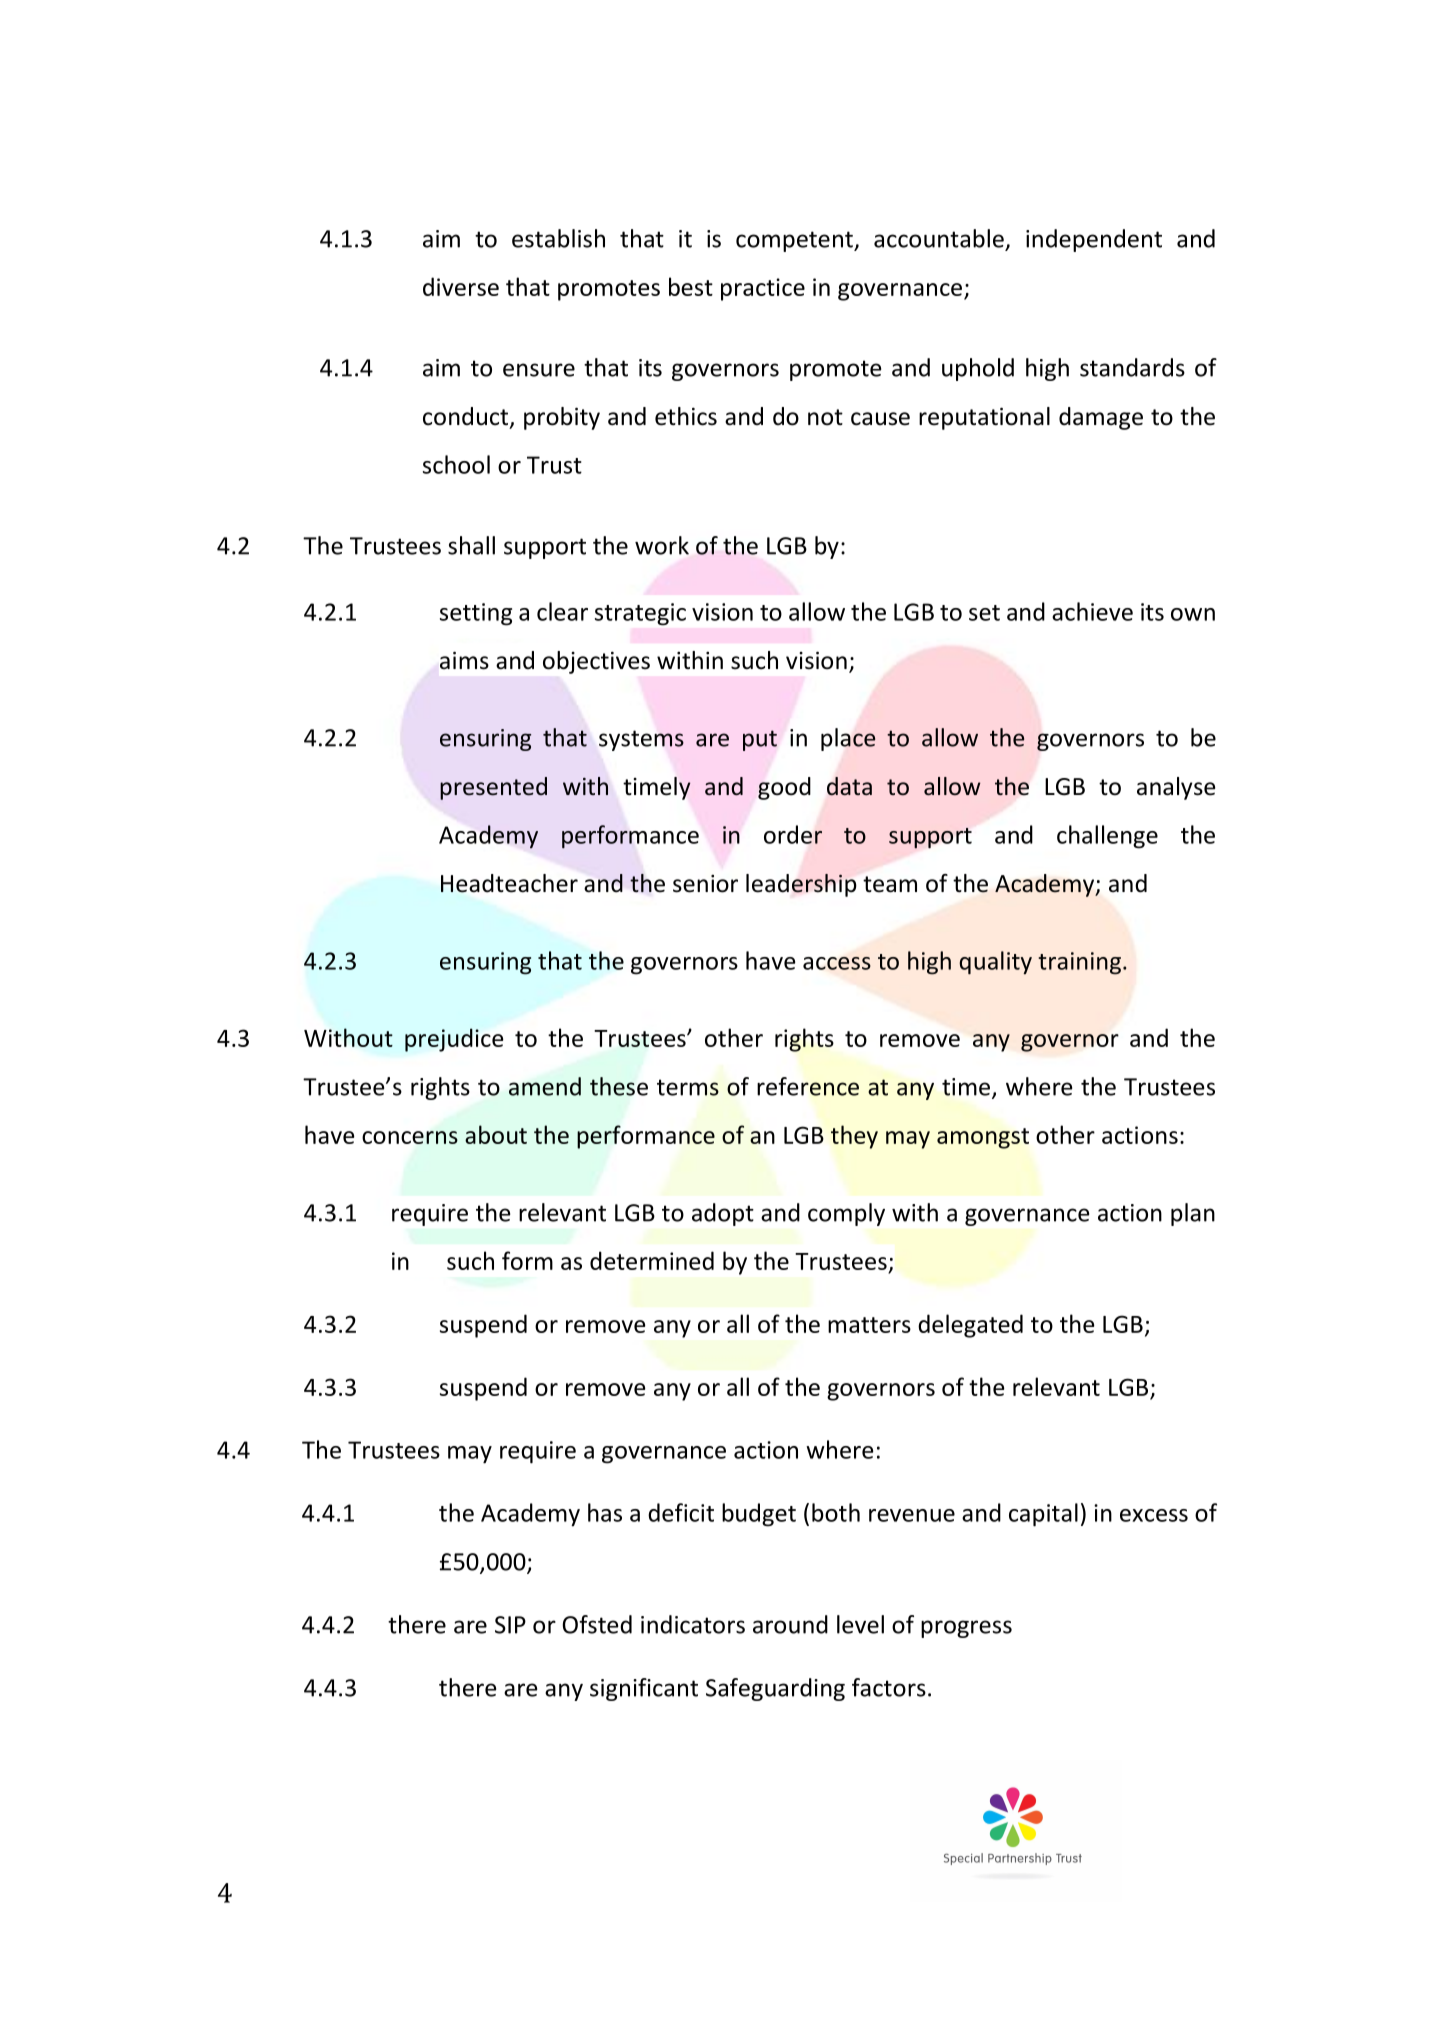 This screenshot has height=2028, width=1433. What do you see at coordinates (1094, 240) in the screenshot?
I see `independent` at bounding box center [1094, 240].
